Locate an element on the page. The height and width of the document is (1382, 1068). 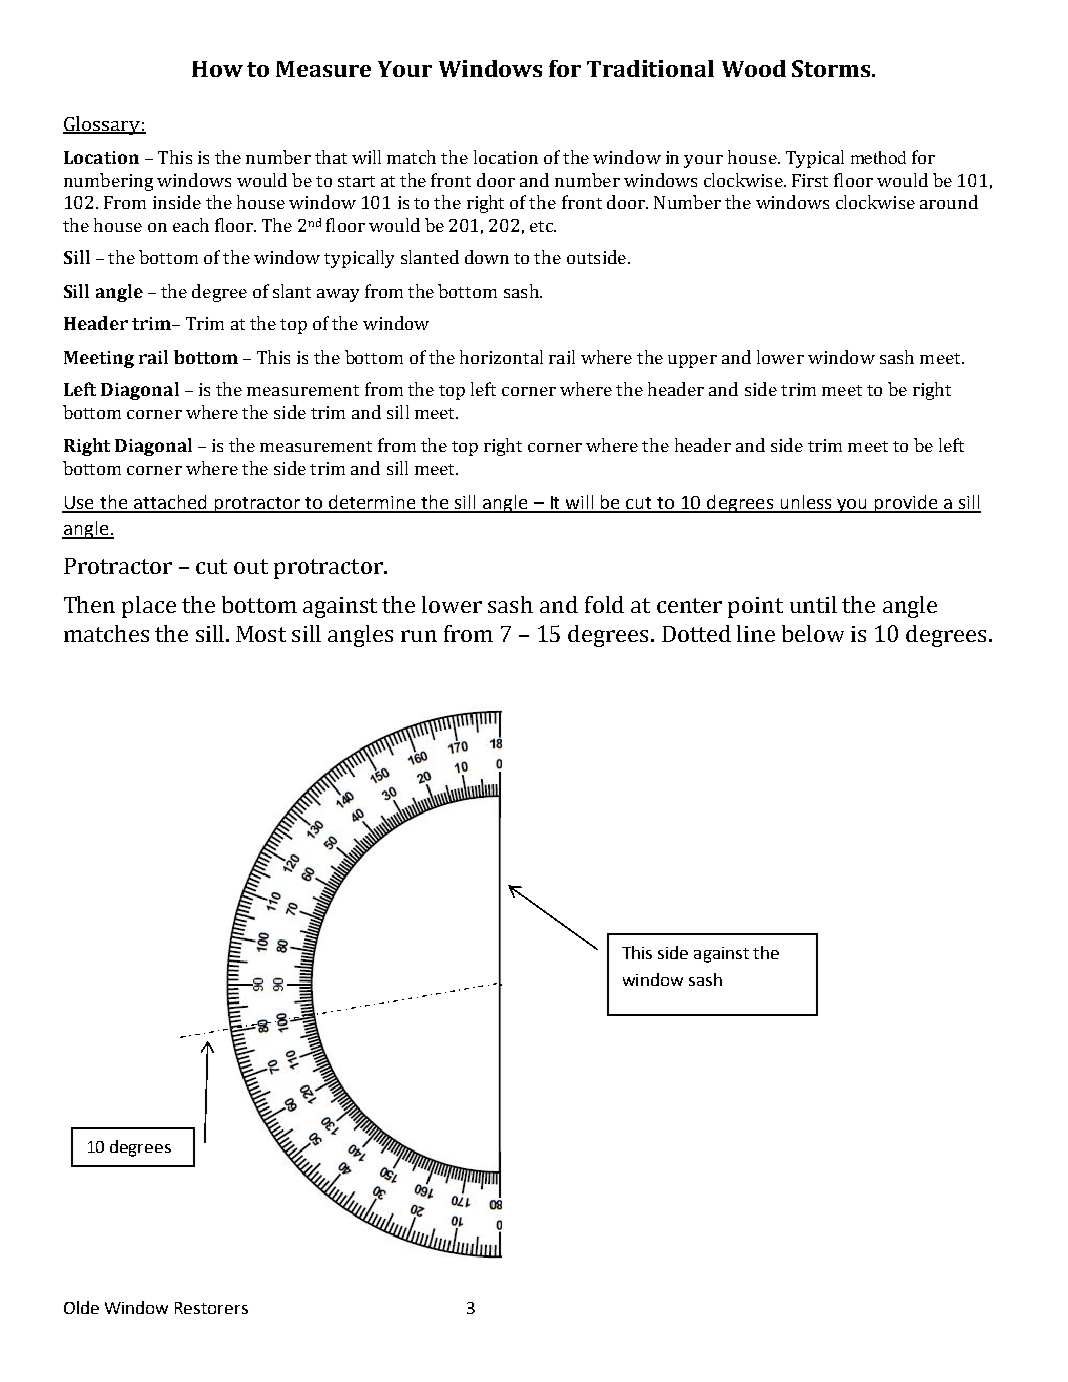
Traditional is located at coordinates (650, 68).
